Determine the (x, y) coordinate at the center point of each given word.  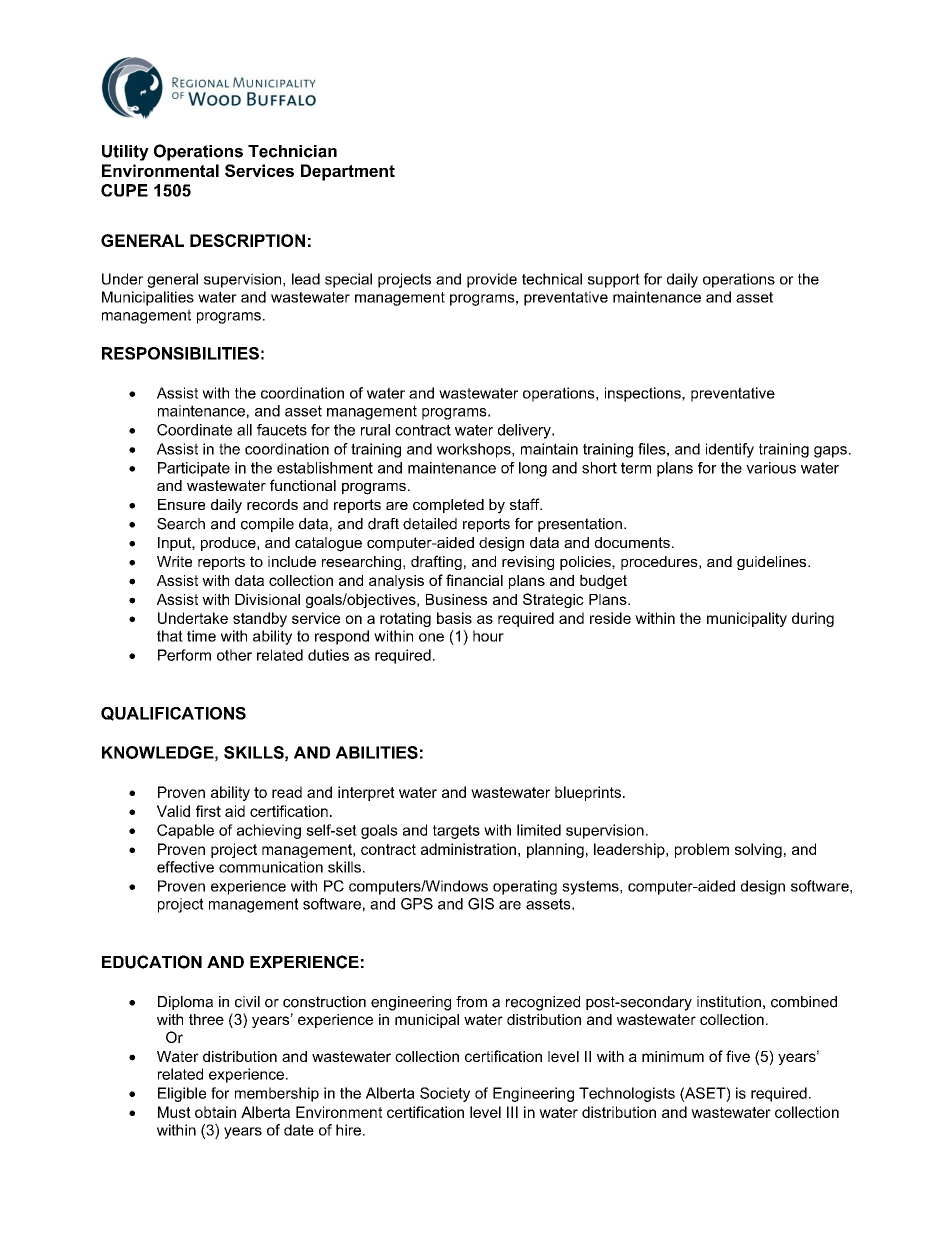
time (201, 636)
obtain (215, 1112)
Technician (292, 151)
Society (445, 1094)
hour (488, 636)
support (614, 280)
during (813, 619)
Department (348, 172)
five (738, 1056)
